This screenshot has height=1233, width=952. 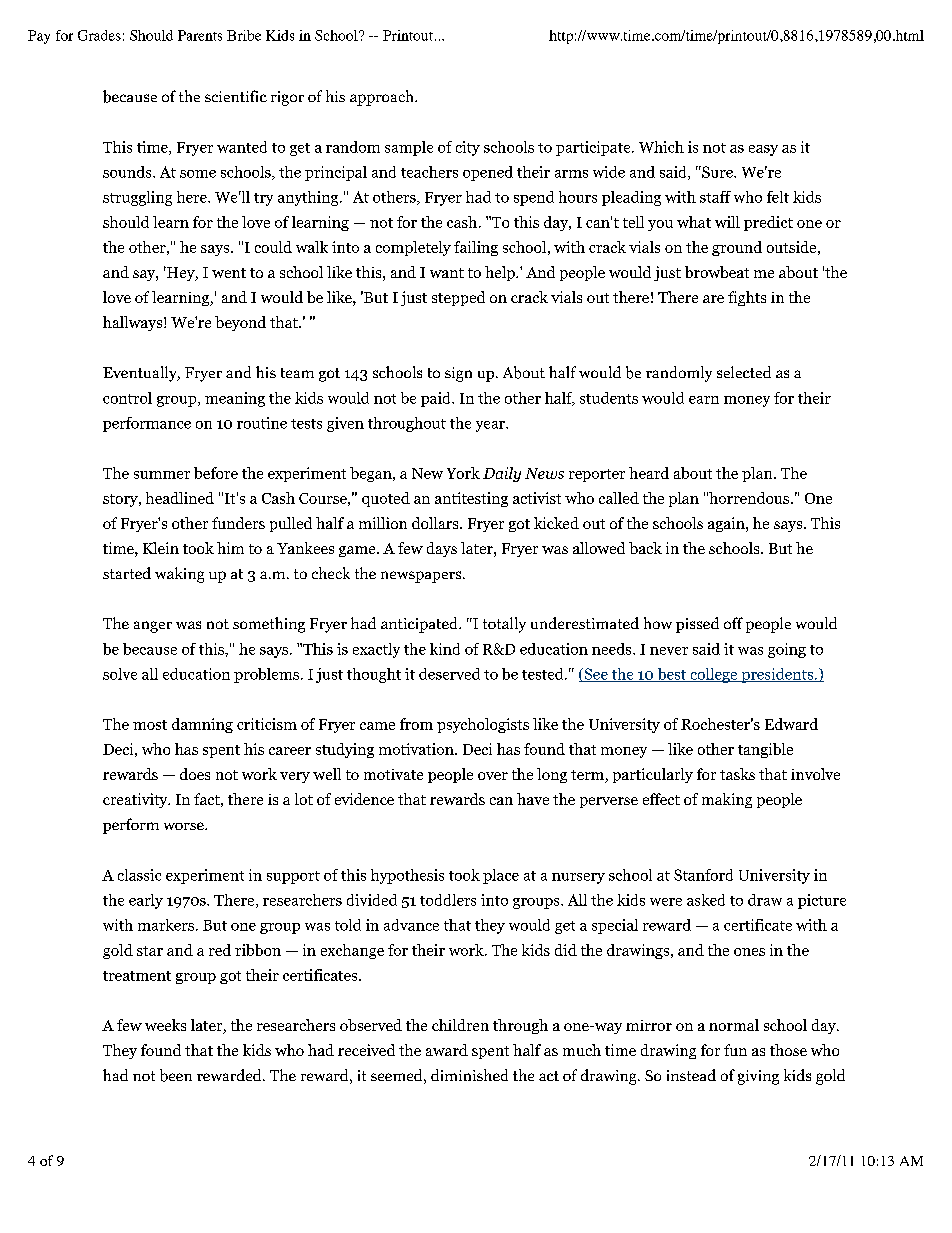 I want to click on award, so click(x=447, y=1050).
